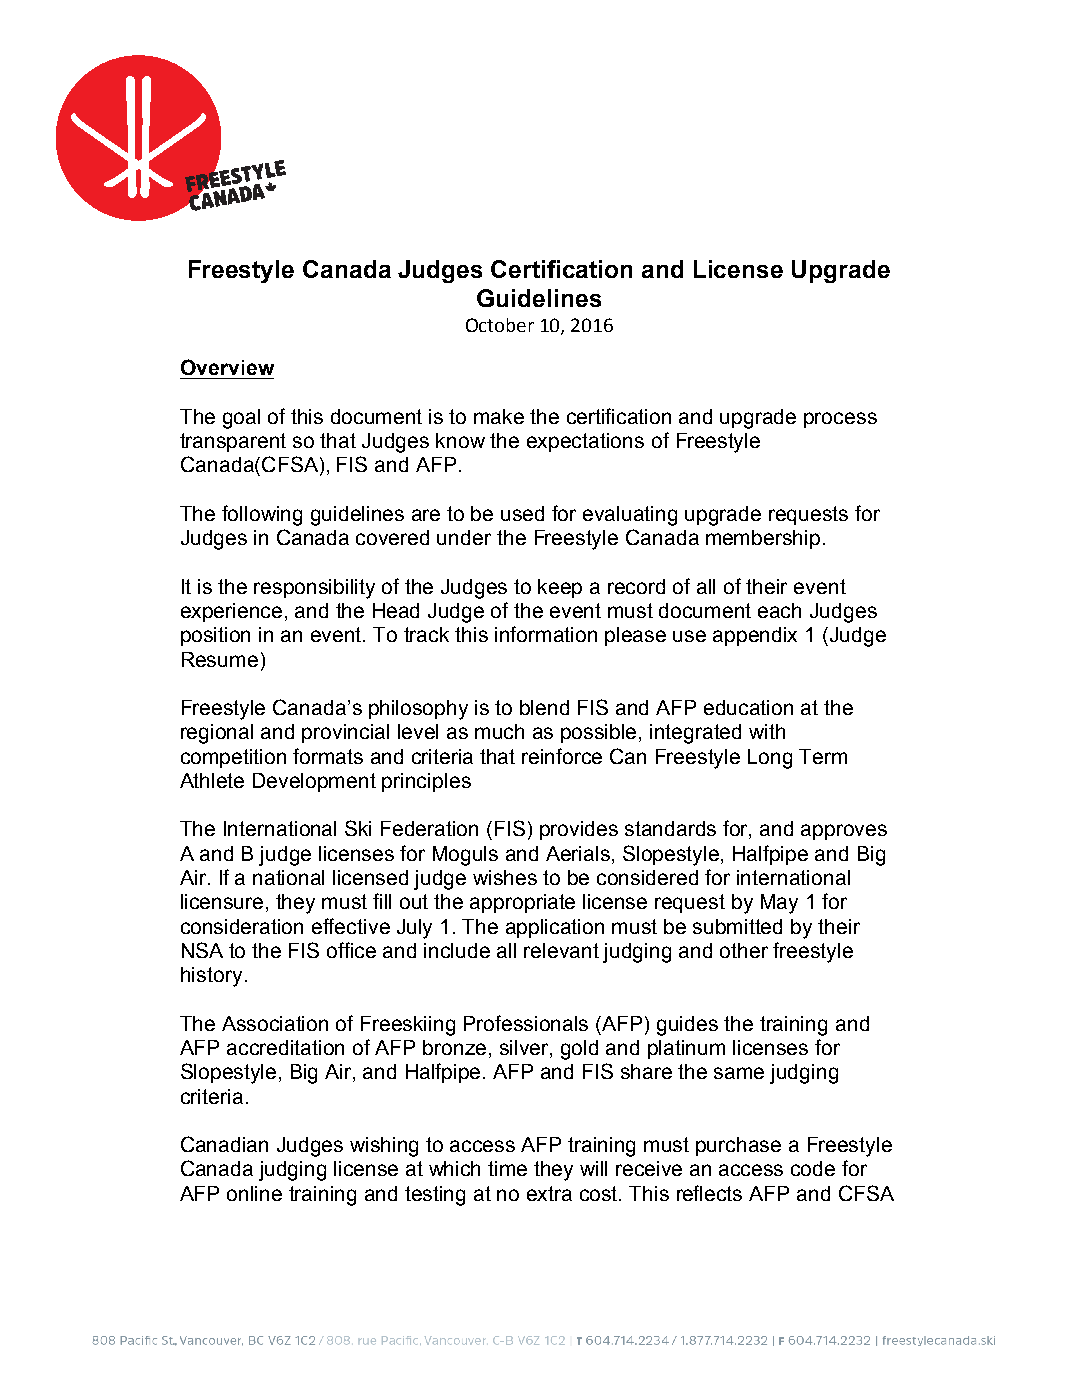  Describe the element at coordinates (222, 901) in the screenshot. I see `licensure` at that location.
